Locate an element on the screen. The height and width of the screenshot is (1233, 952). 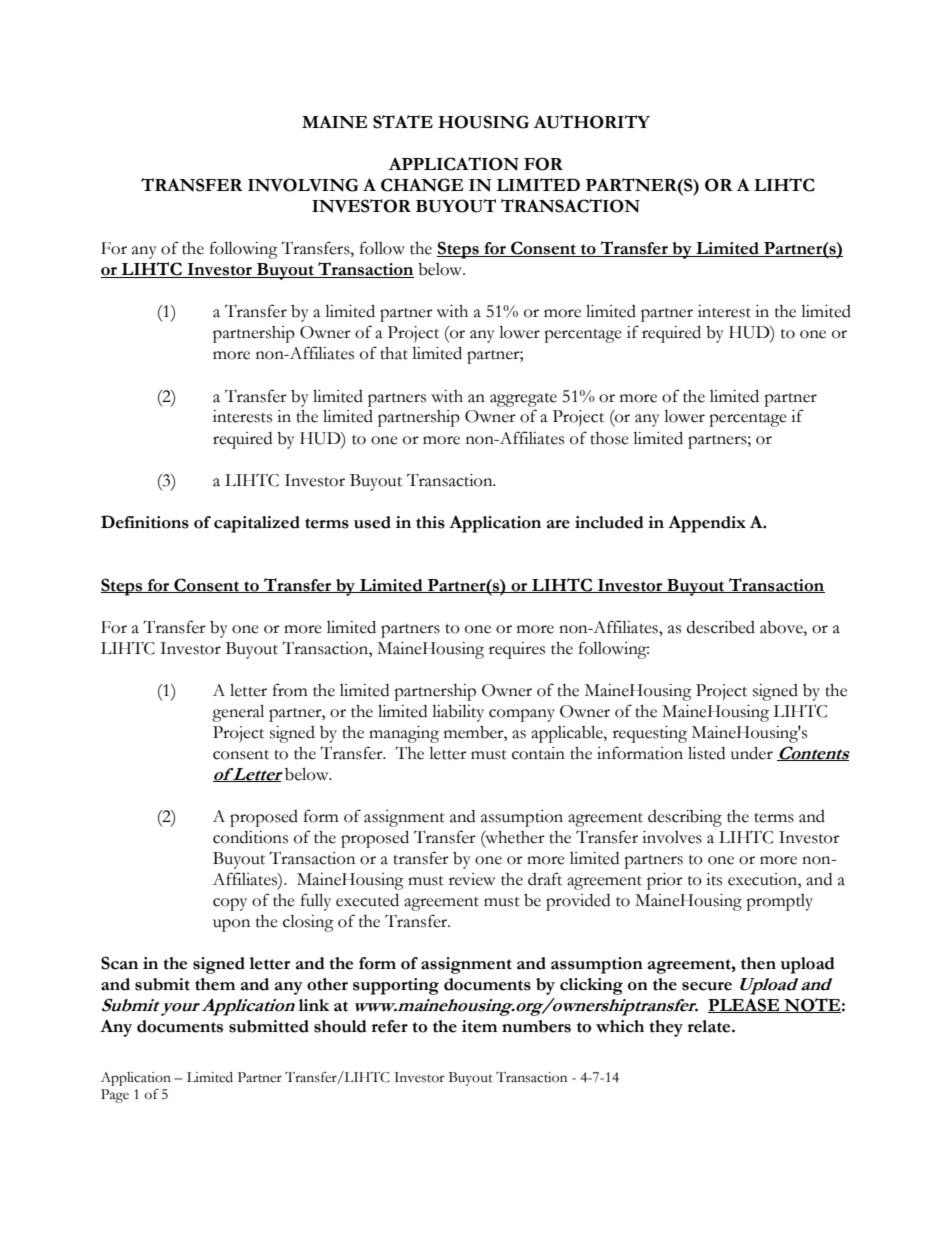
AUTHORITY is located at coordinates (592, 122).
